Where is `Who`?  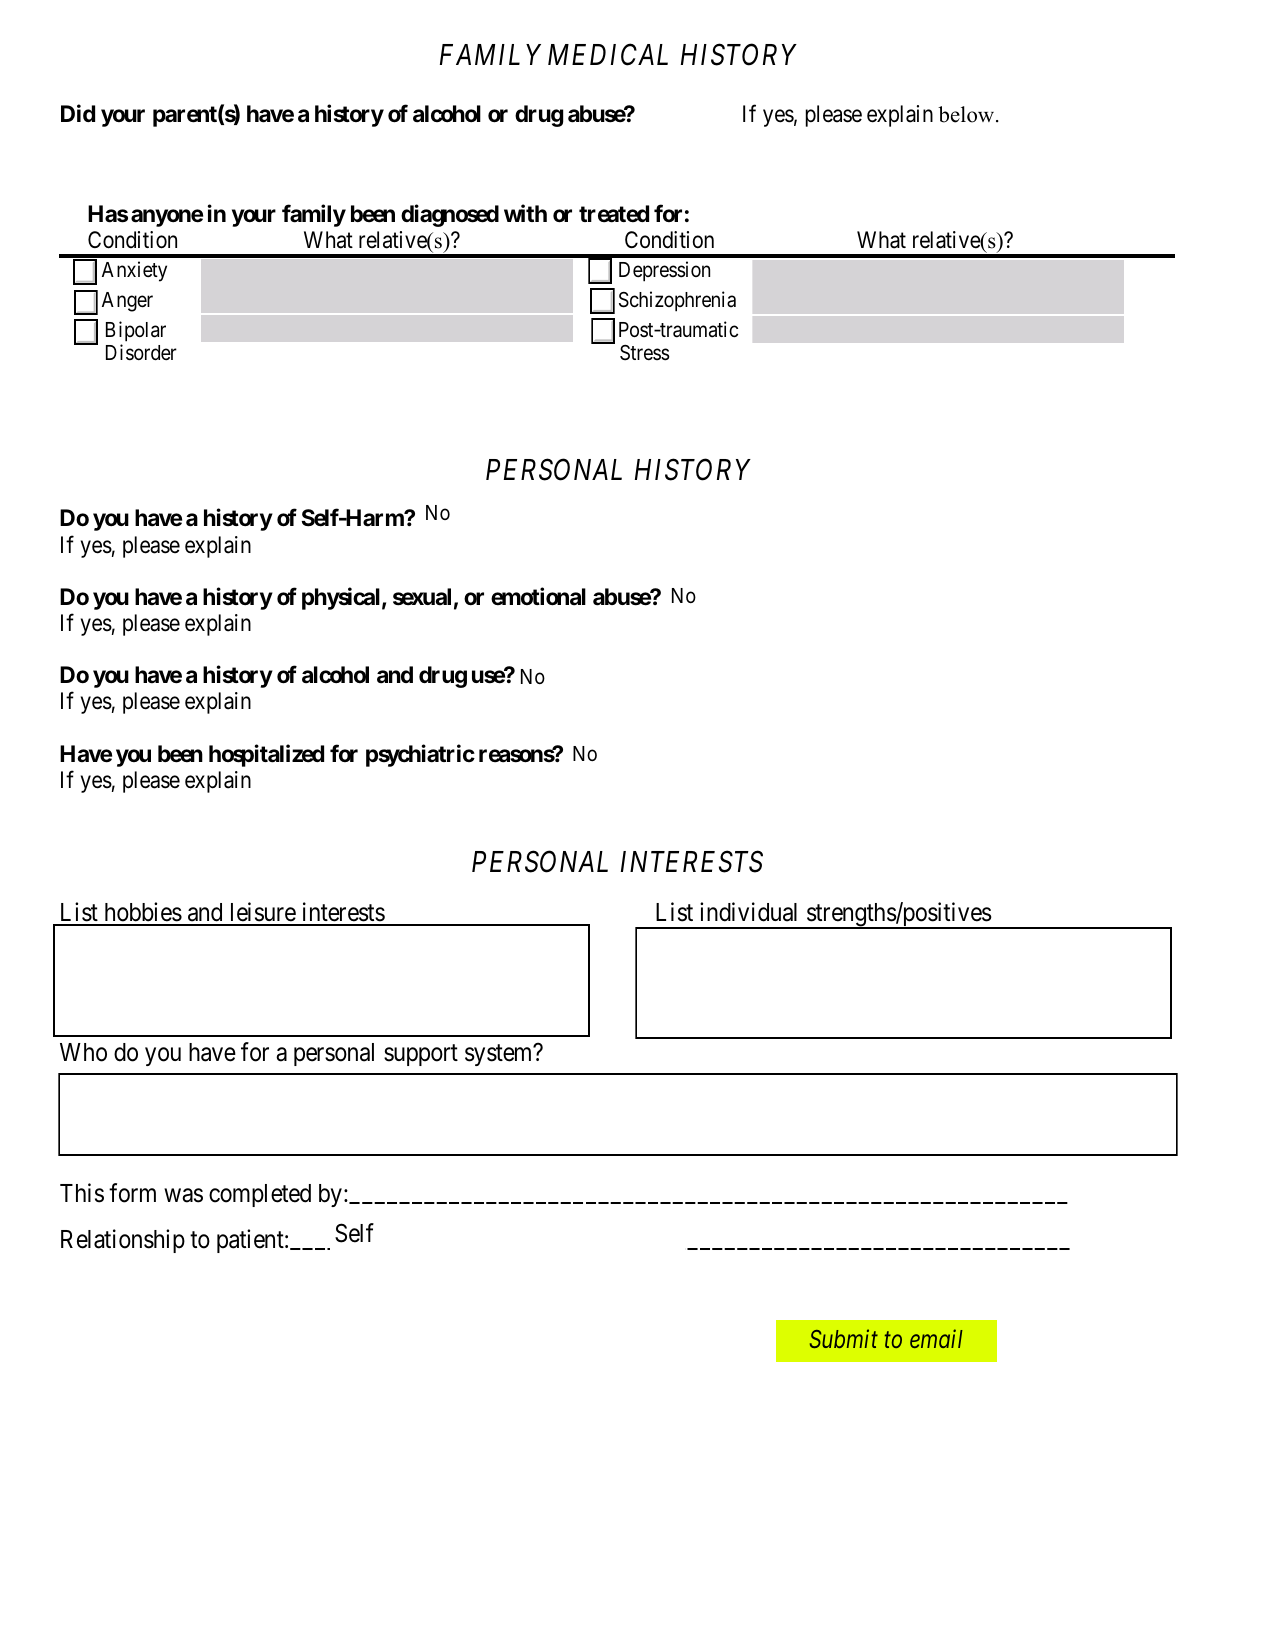
Who is located at coordinates (83, 1052).
